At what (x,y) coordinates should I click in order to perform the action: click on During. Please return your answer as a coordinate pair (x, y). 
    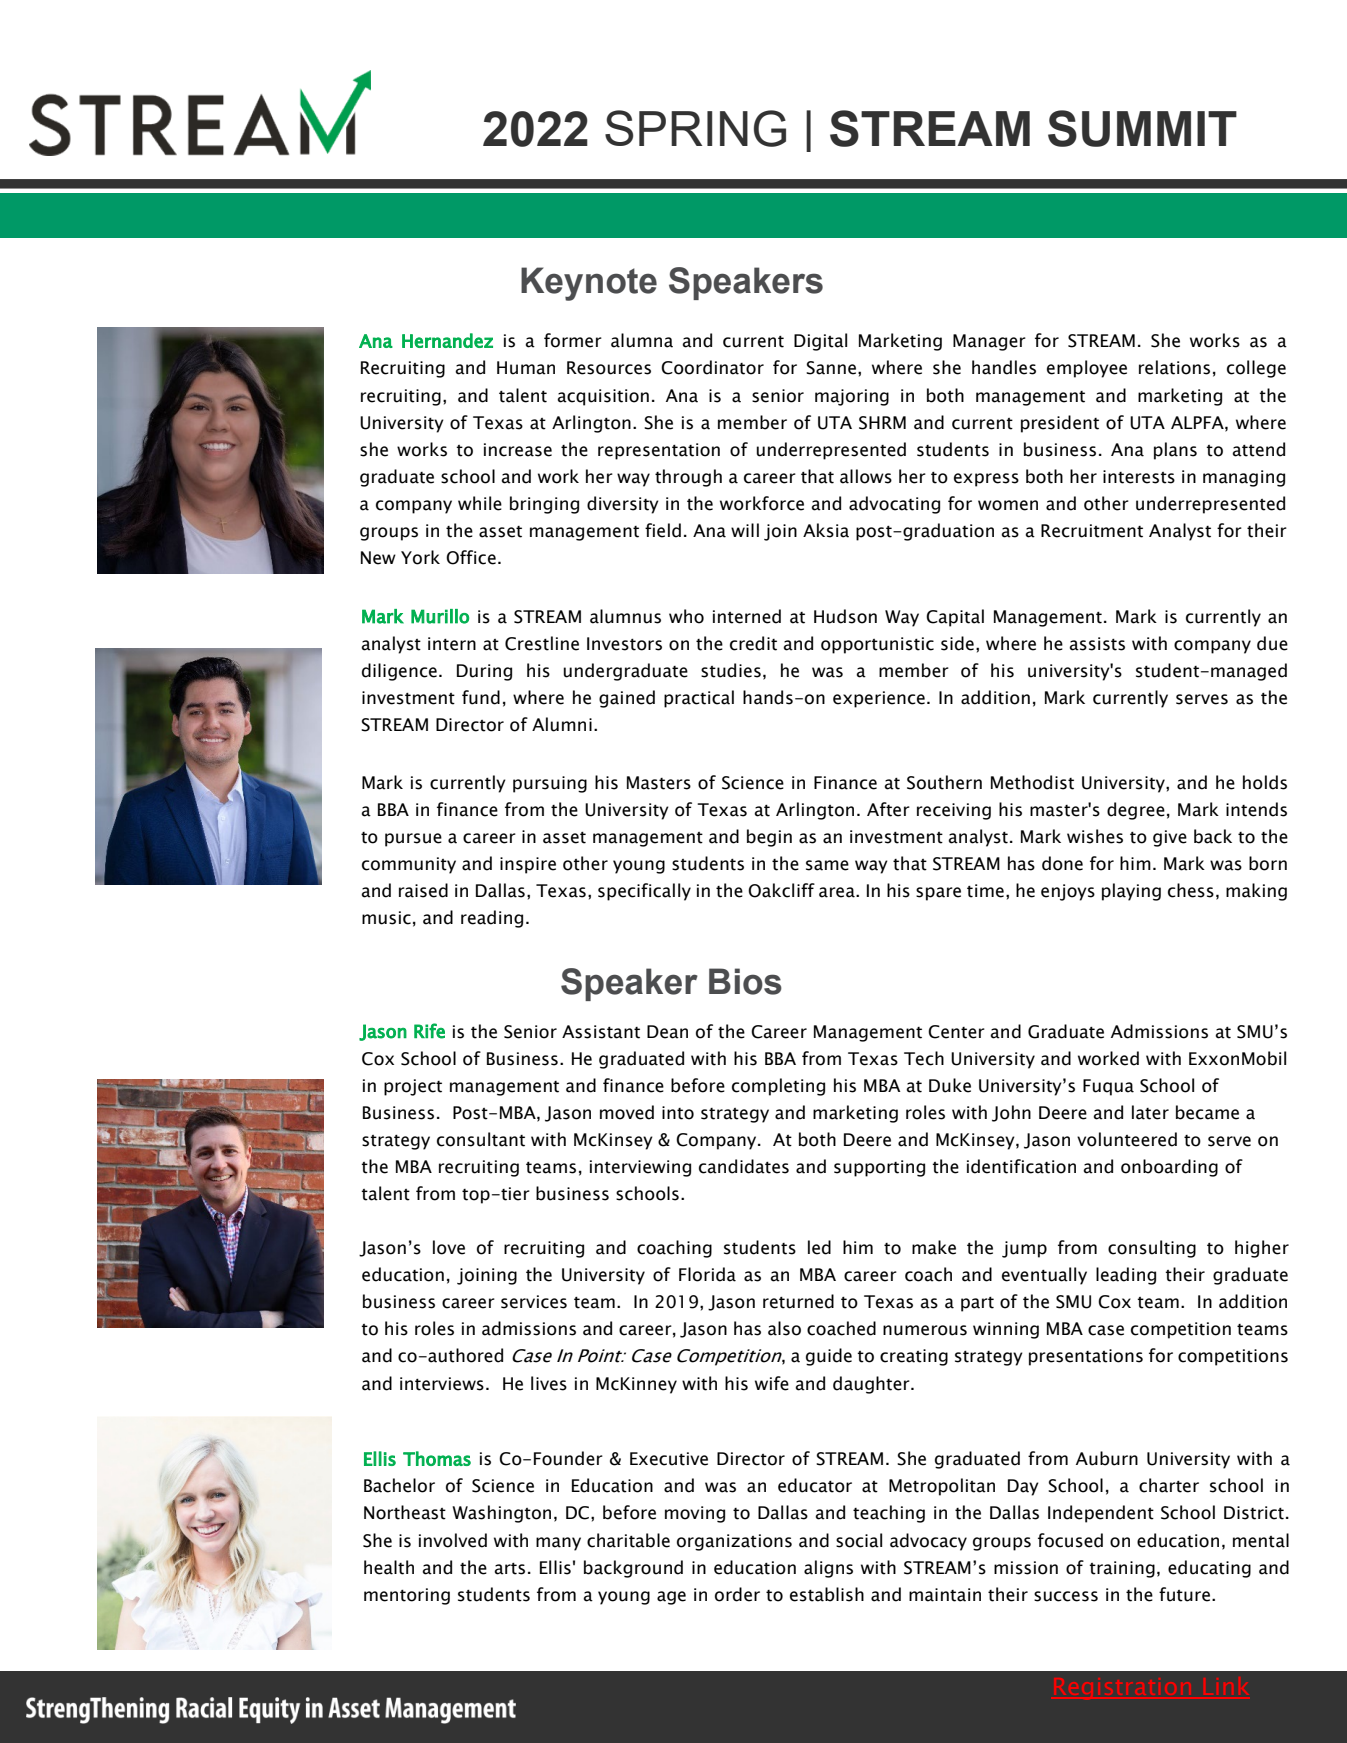
    Looking at the image, I should click on (484, 672).
